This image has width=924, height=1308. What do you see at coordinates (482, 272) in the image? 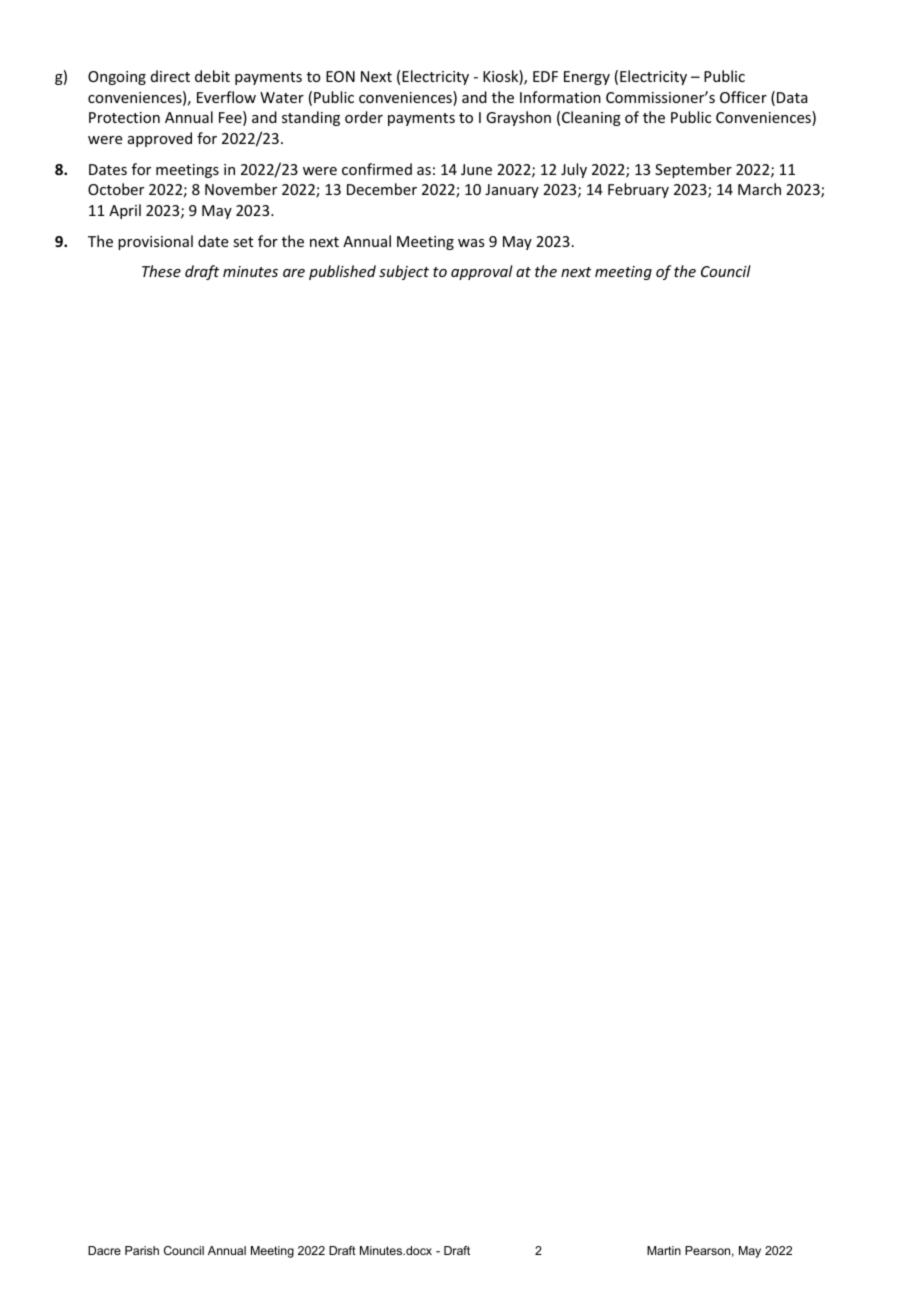
I see `approval` at bounding box center [482, 272].
